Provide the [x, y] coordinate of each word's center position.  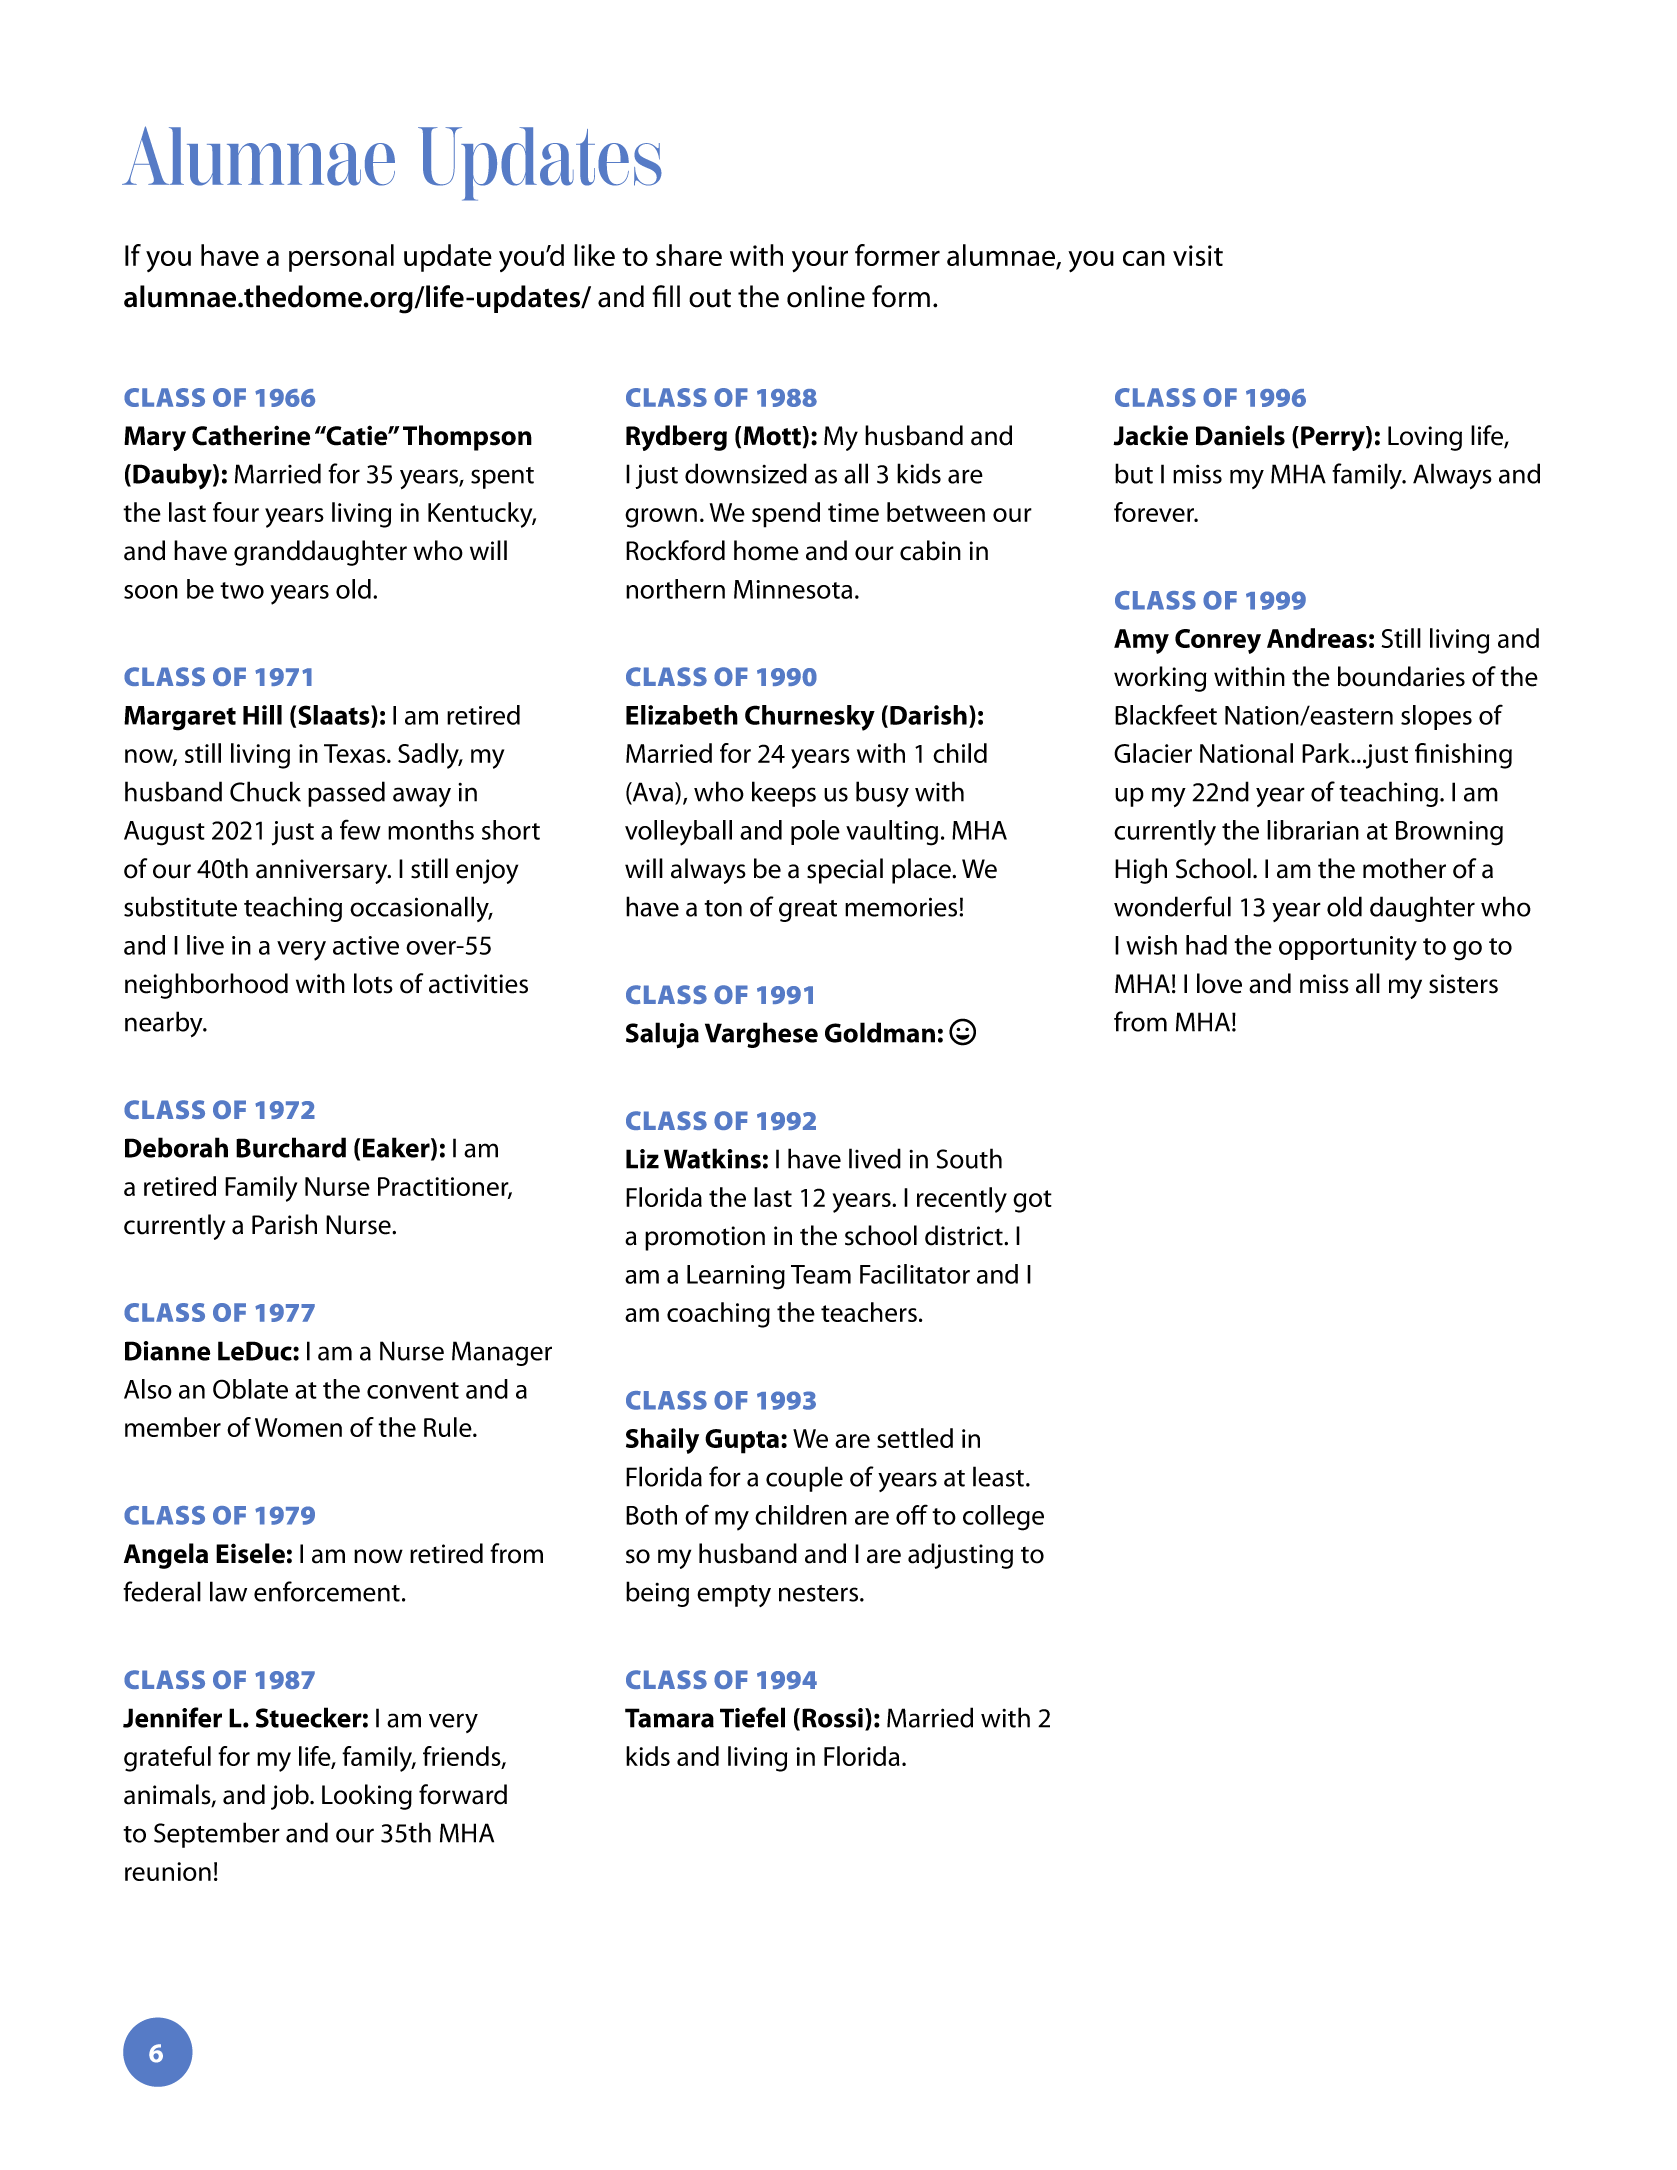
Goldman [880, 1032]
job [291, 1797]
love [1219, 983]
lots [373, 983]
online [826, 296]
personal [341, 258]
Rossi [832, 1718]
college [1003, 1518]
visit [1198, 255]
